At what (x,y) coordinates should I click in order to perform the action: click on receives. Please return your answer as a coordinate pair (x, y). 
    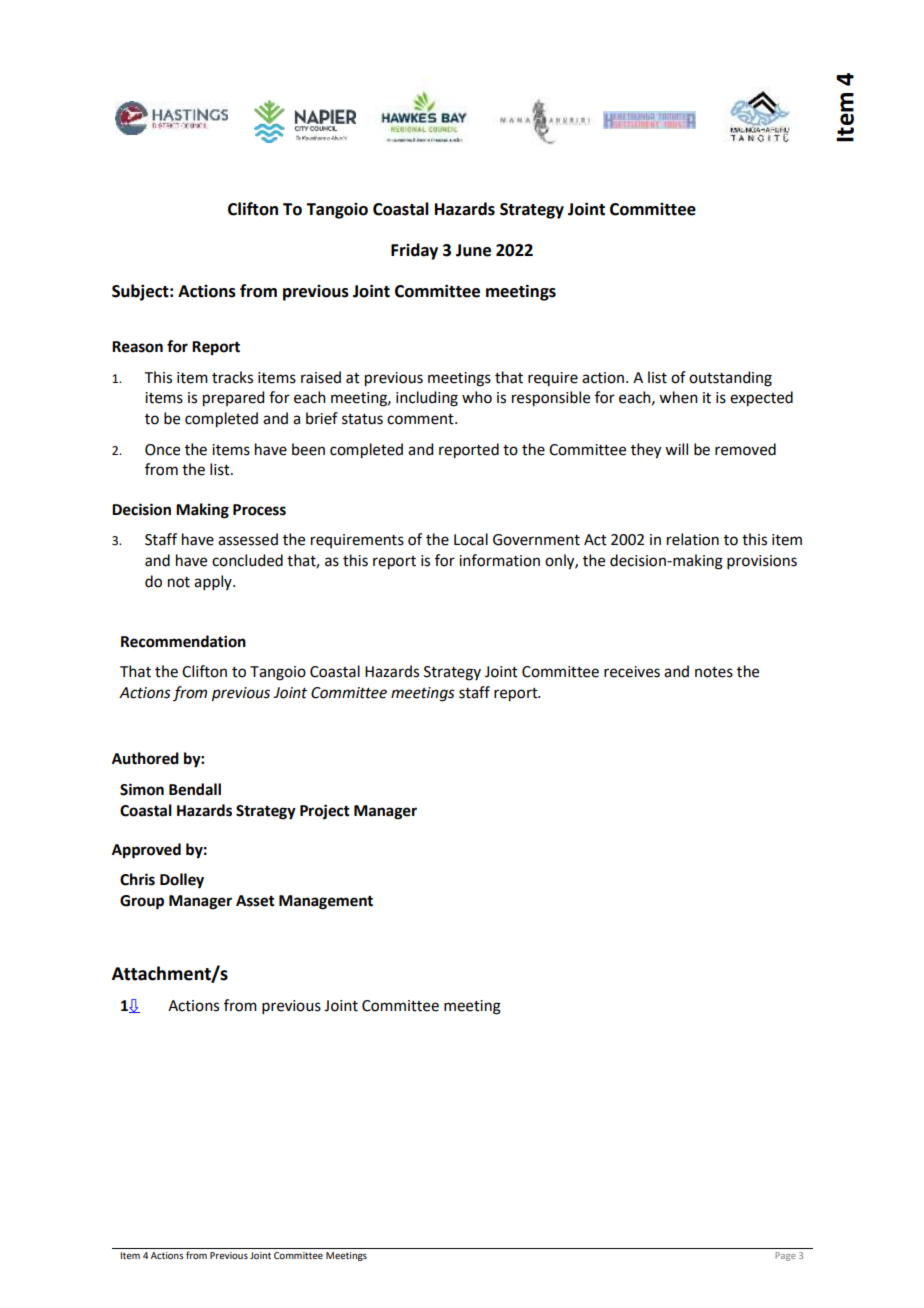
    Looking at the image, I should click on (632, 672).
